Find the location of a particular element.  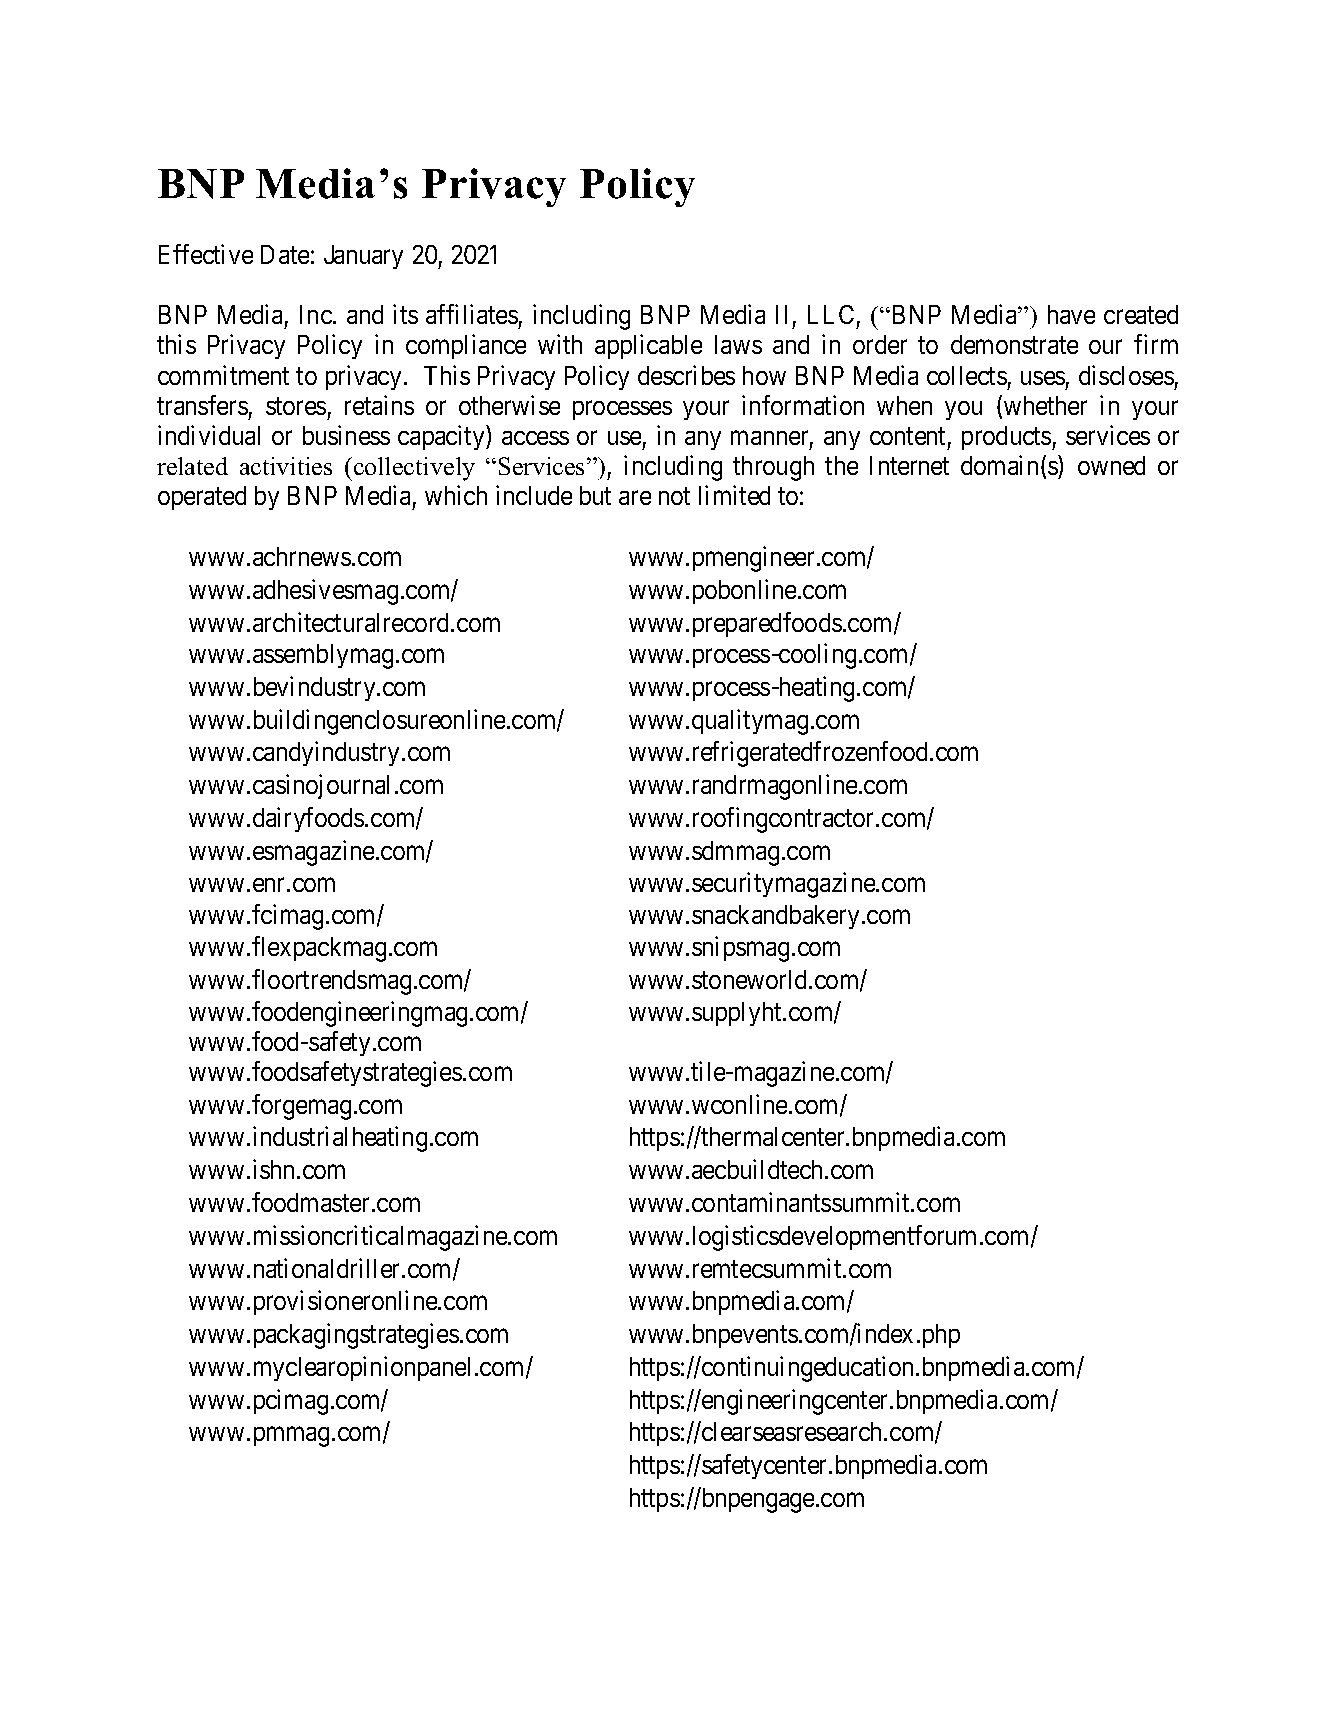

stores is located at coordinates (296, 406).
